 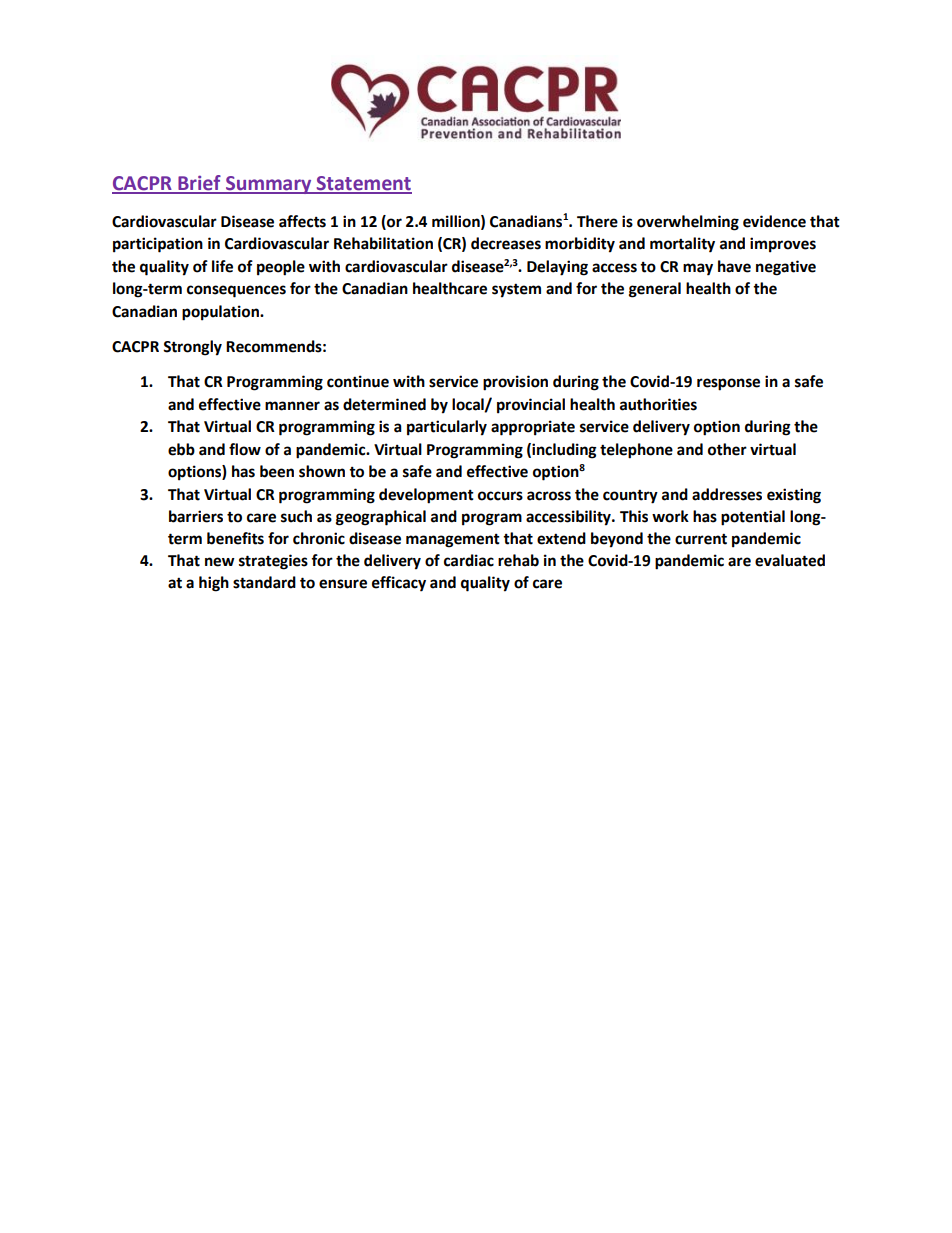 I want to click on system, so click(x=516, y=290).
